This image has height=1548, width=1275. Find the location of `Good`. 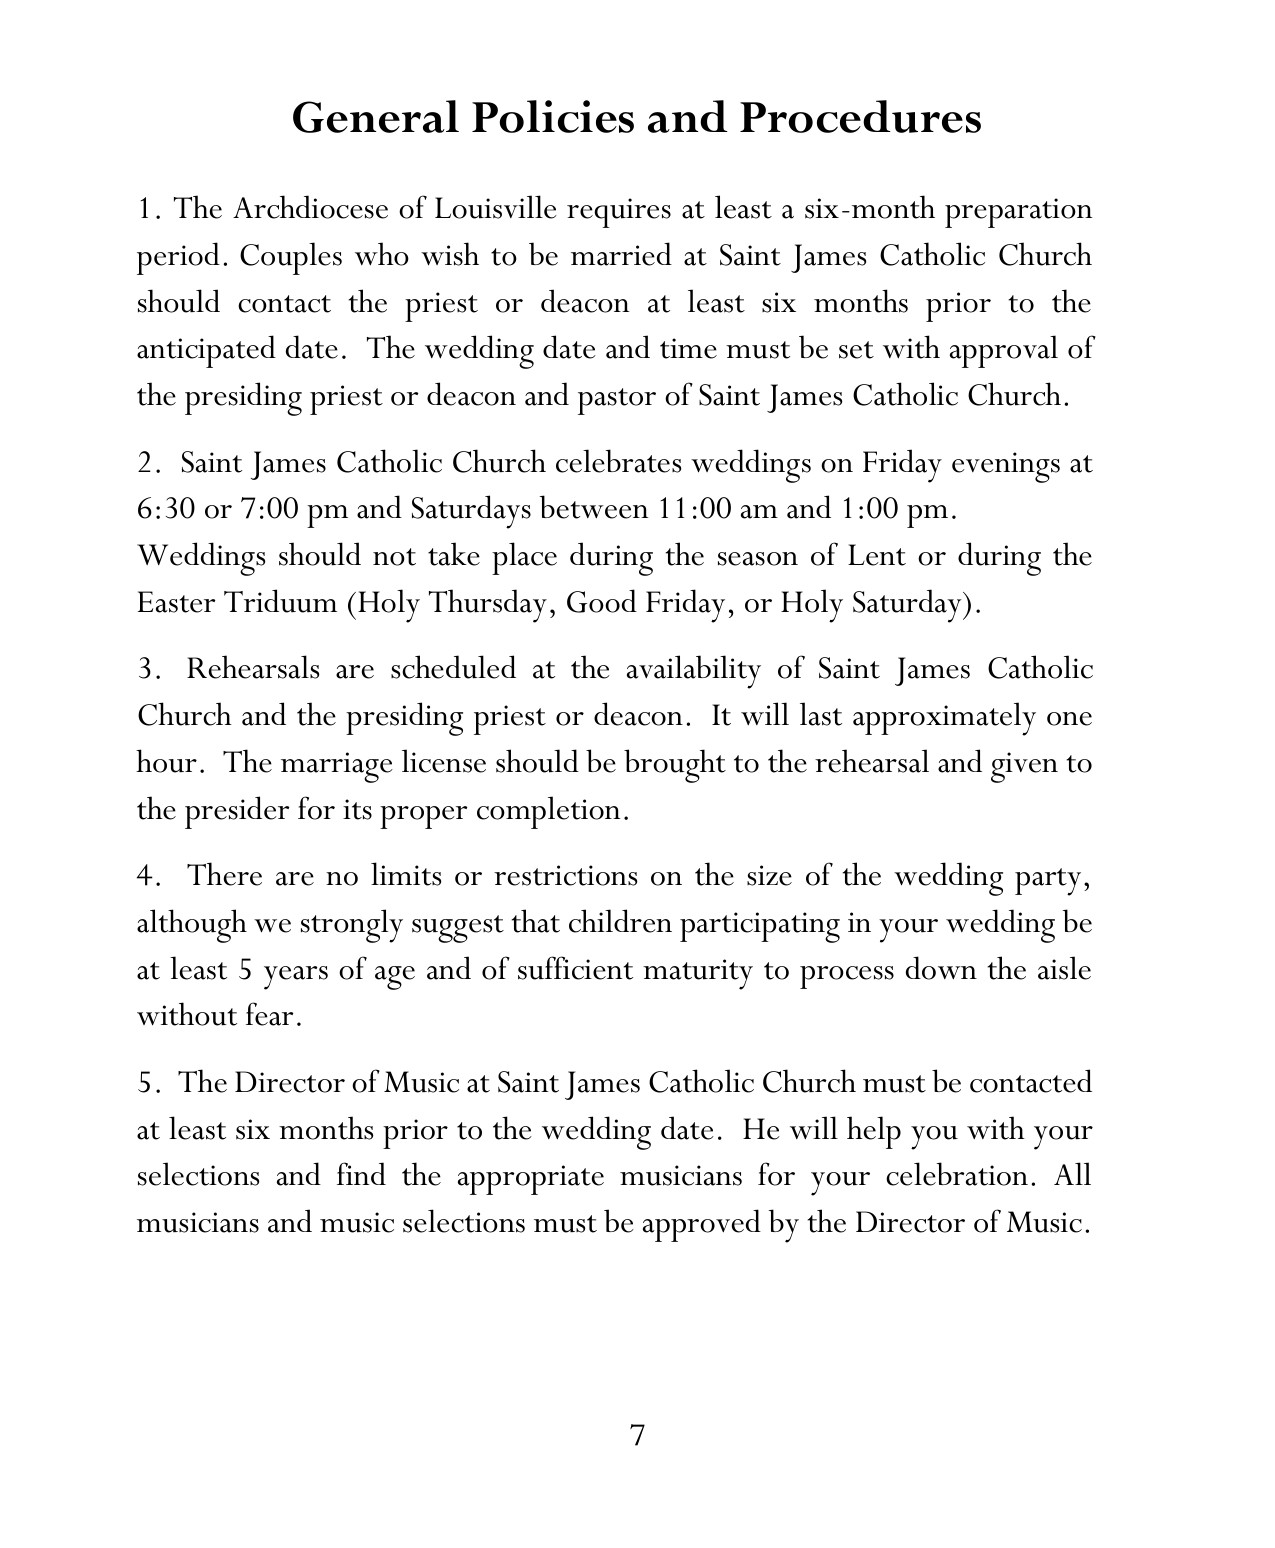

Good is located at coordinates (602, 601).
